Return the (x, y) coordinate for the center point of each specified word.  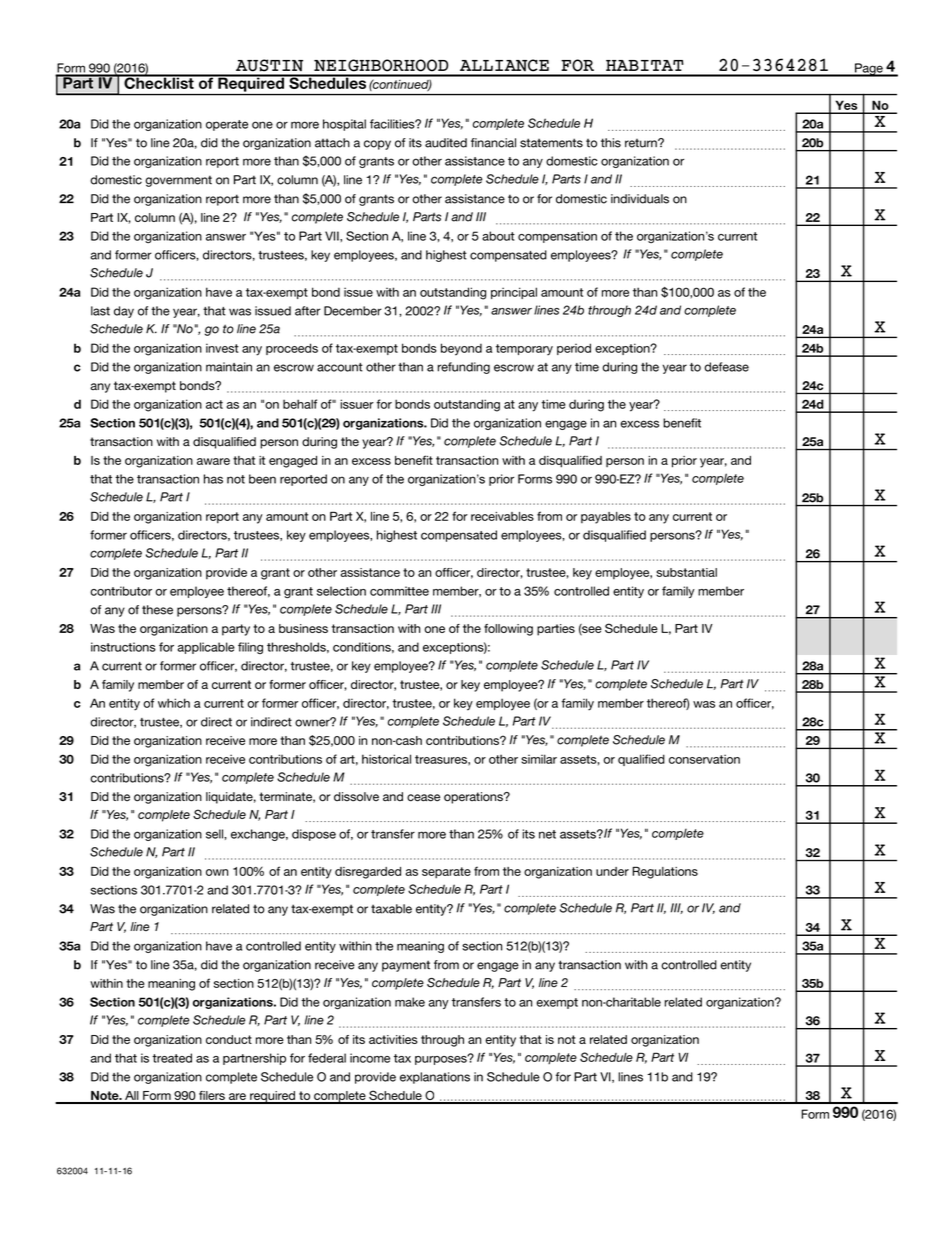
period (574, 349)
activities (393, 1039)
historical (386, 759)
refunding (464, 368)
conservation (704, 759)
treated (172, 1058)
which (174, 703)
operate (227, 125)
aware (213, 461)
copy (377, 145)
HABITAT (645, 65)
